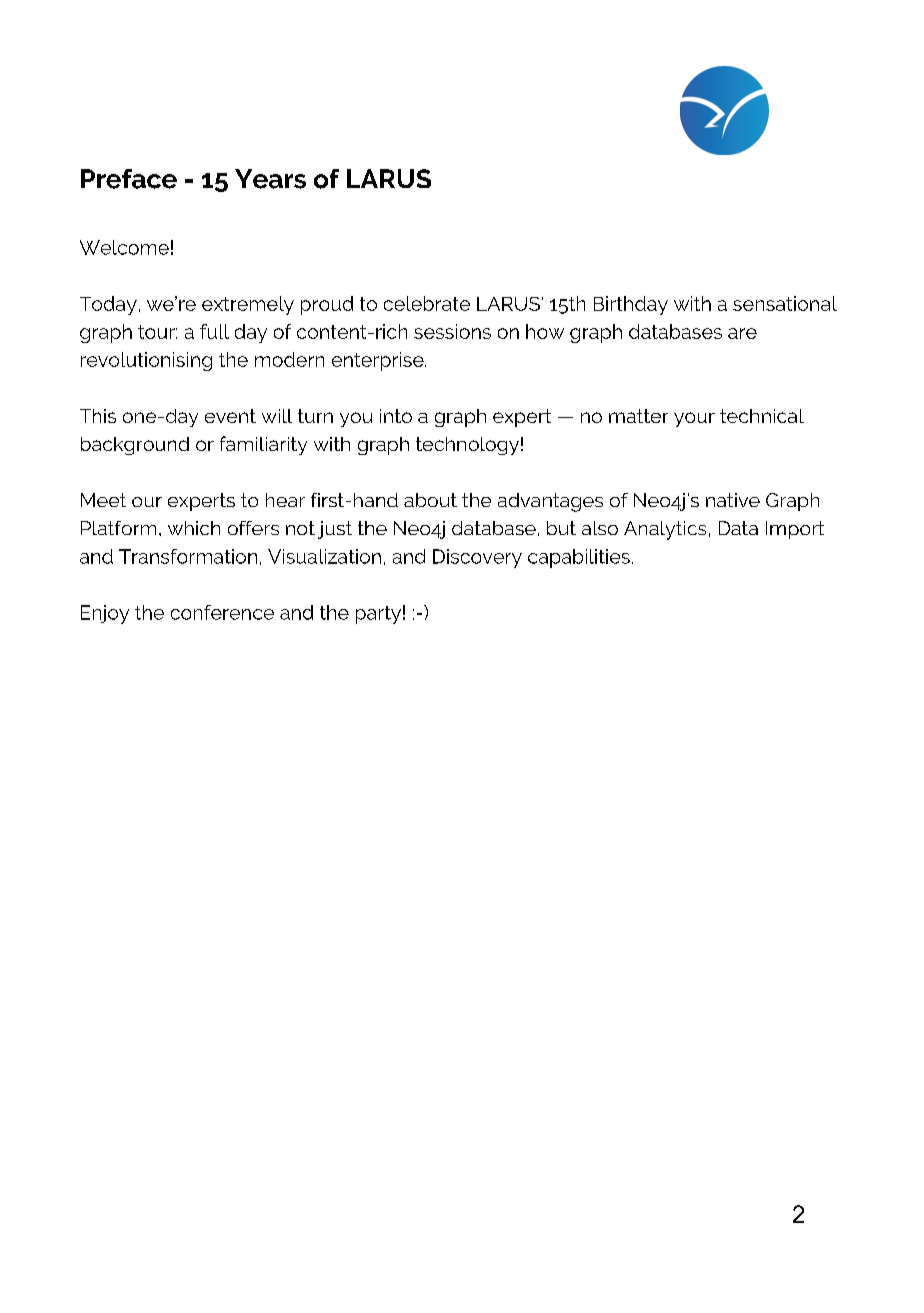 The height and width of the image is (1313, 924). I want to click on sessions, so click(452, 331).
